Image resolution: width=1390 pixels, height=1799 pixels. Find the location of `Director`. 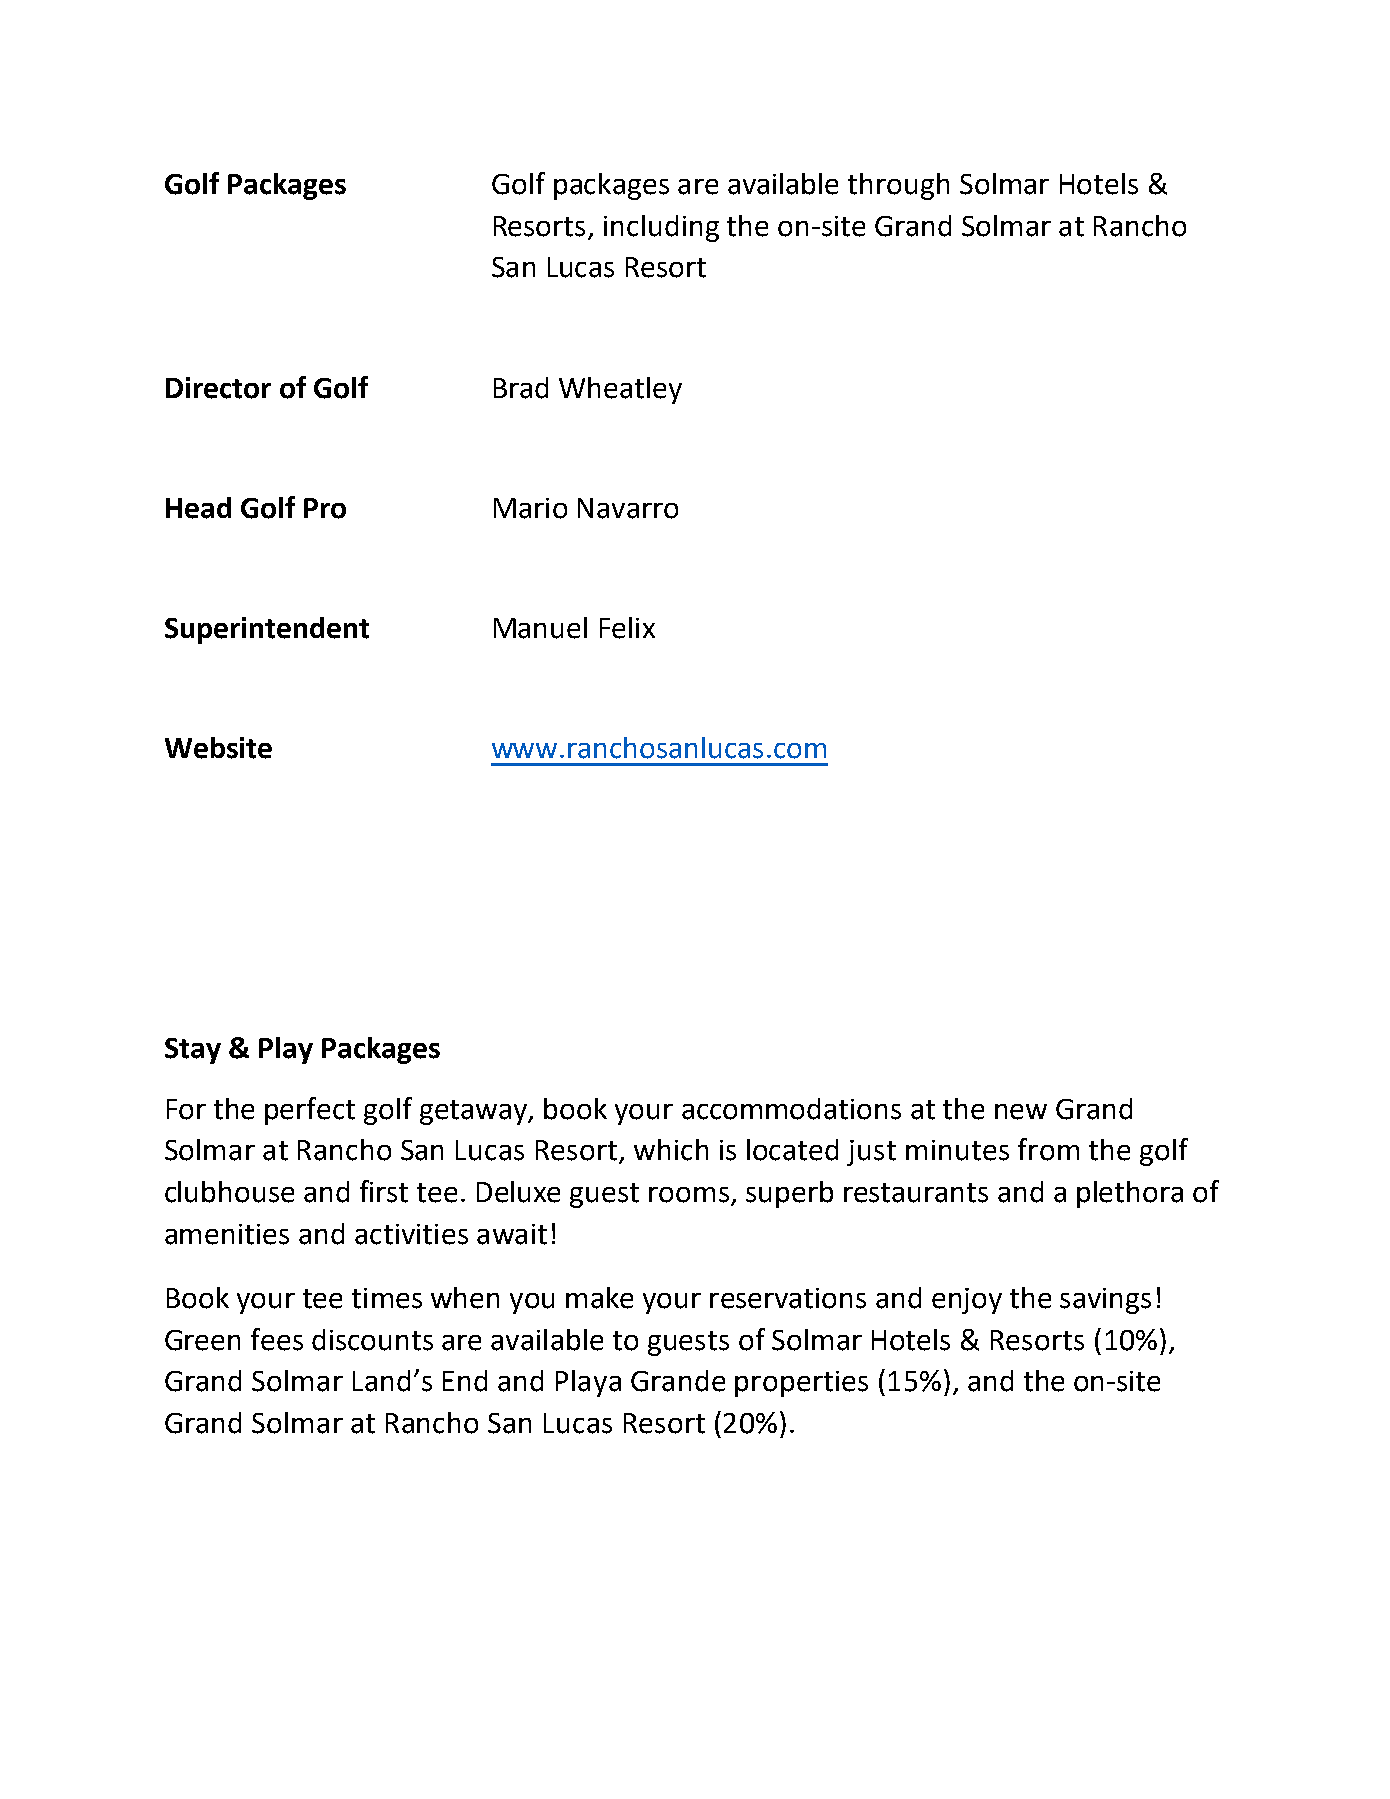

Director is located at coordinates (218, 388).
